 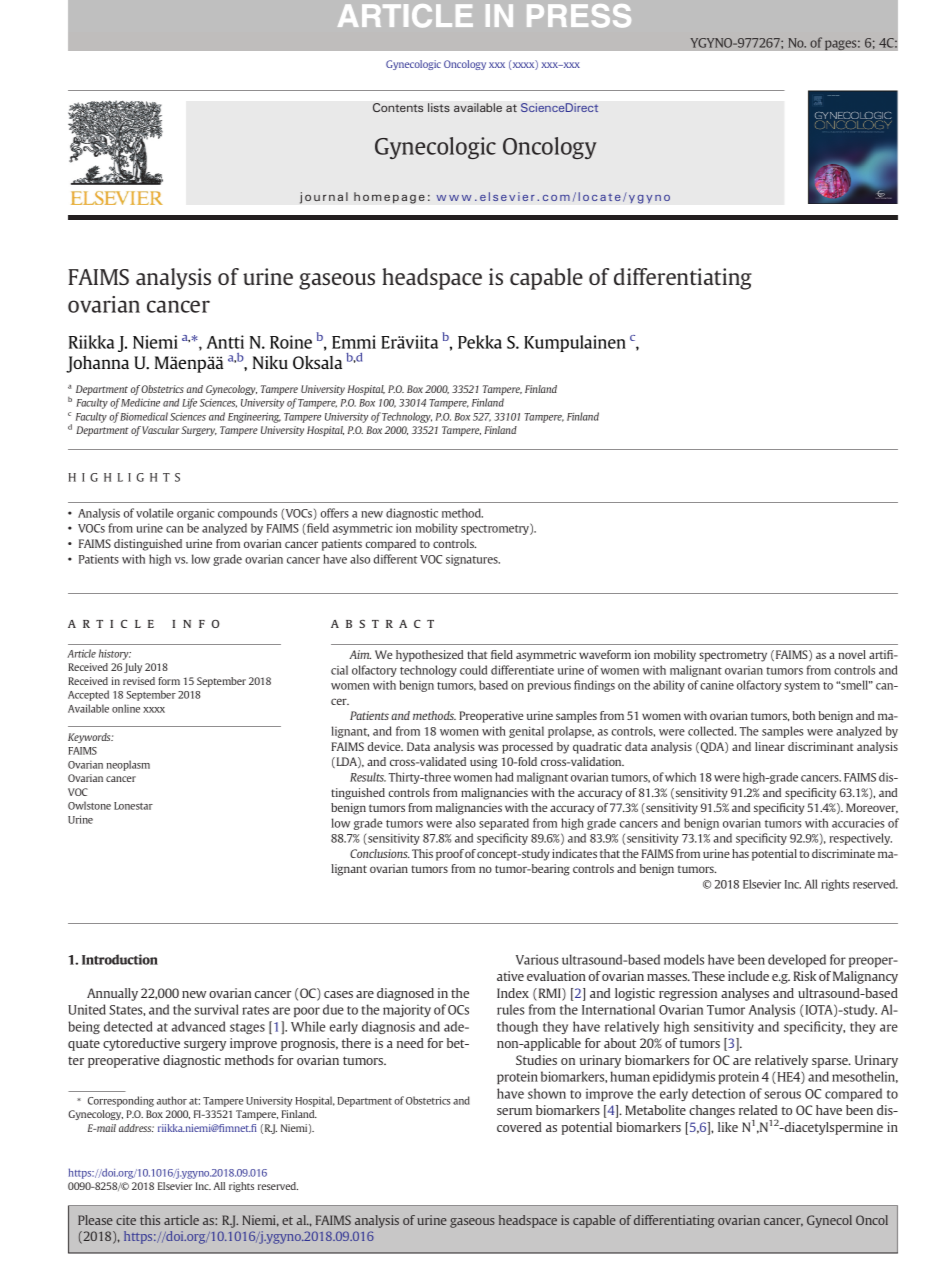 I want to click on Pekka, so click(x=480, y=342).
